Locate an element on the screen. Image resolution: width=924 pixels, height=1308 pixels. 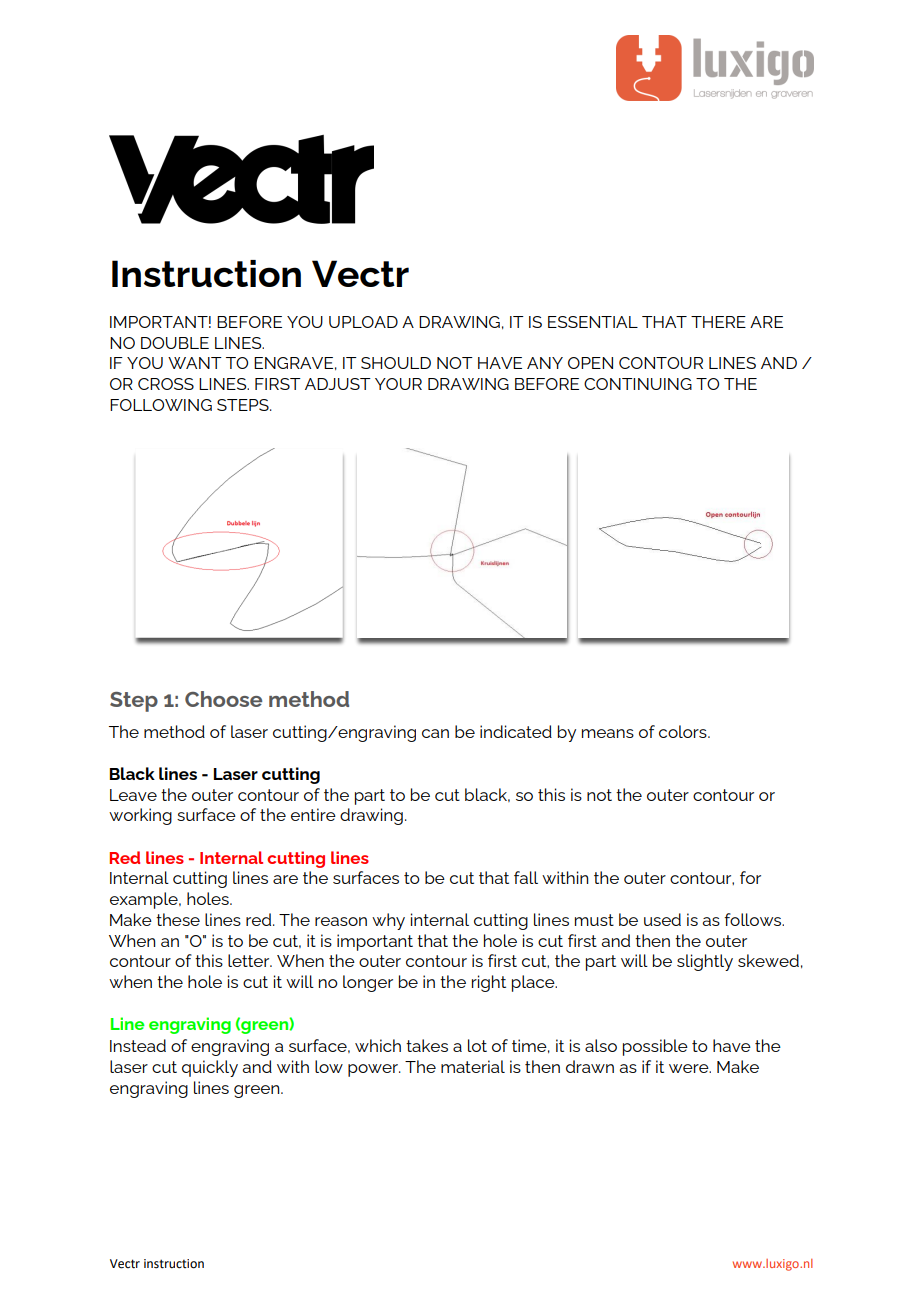
quickly is located at coordinates (210, 1068).
